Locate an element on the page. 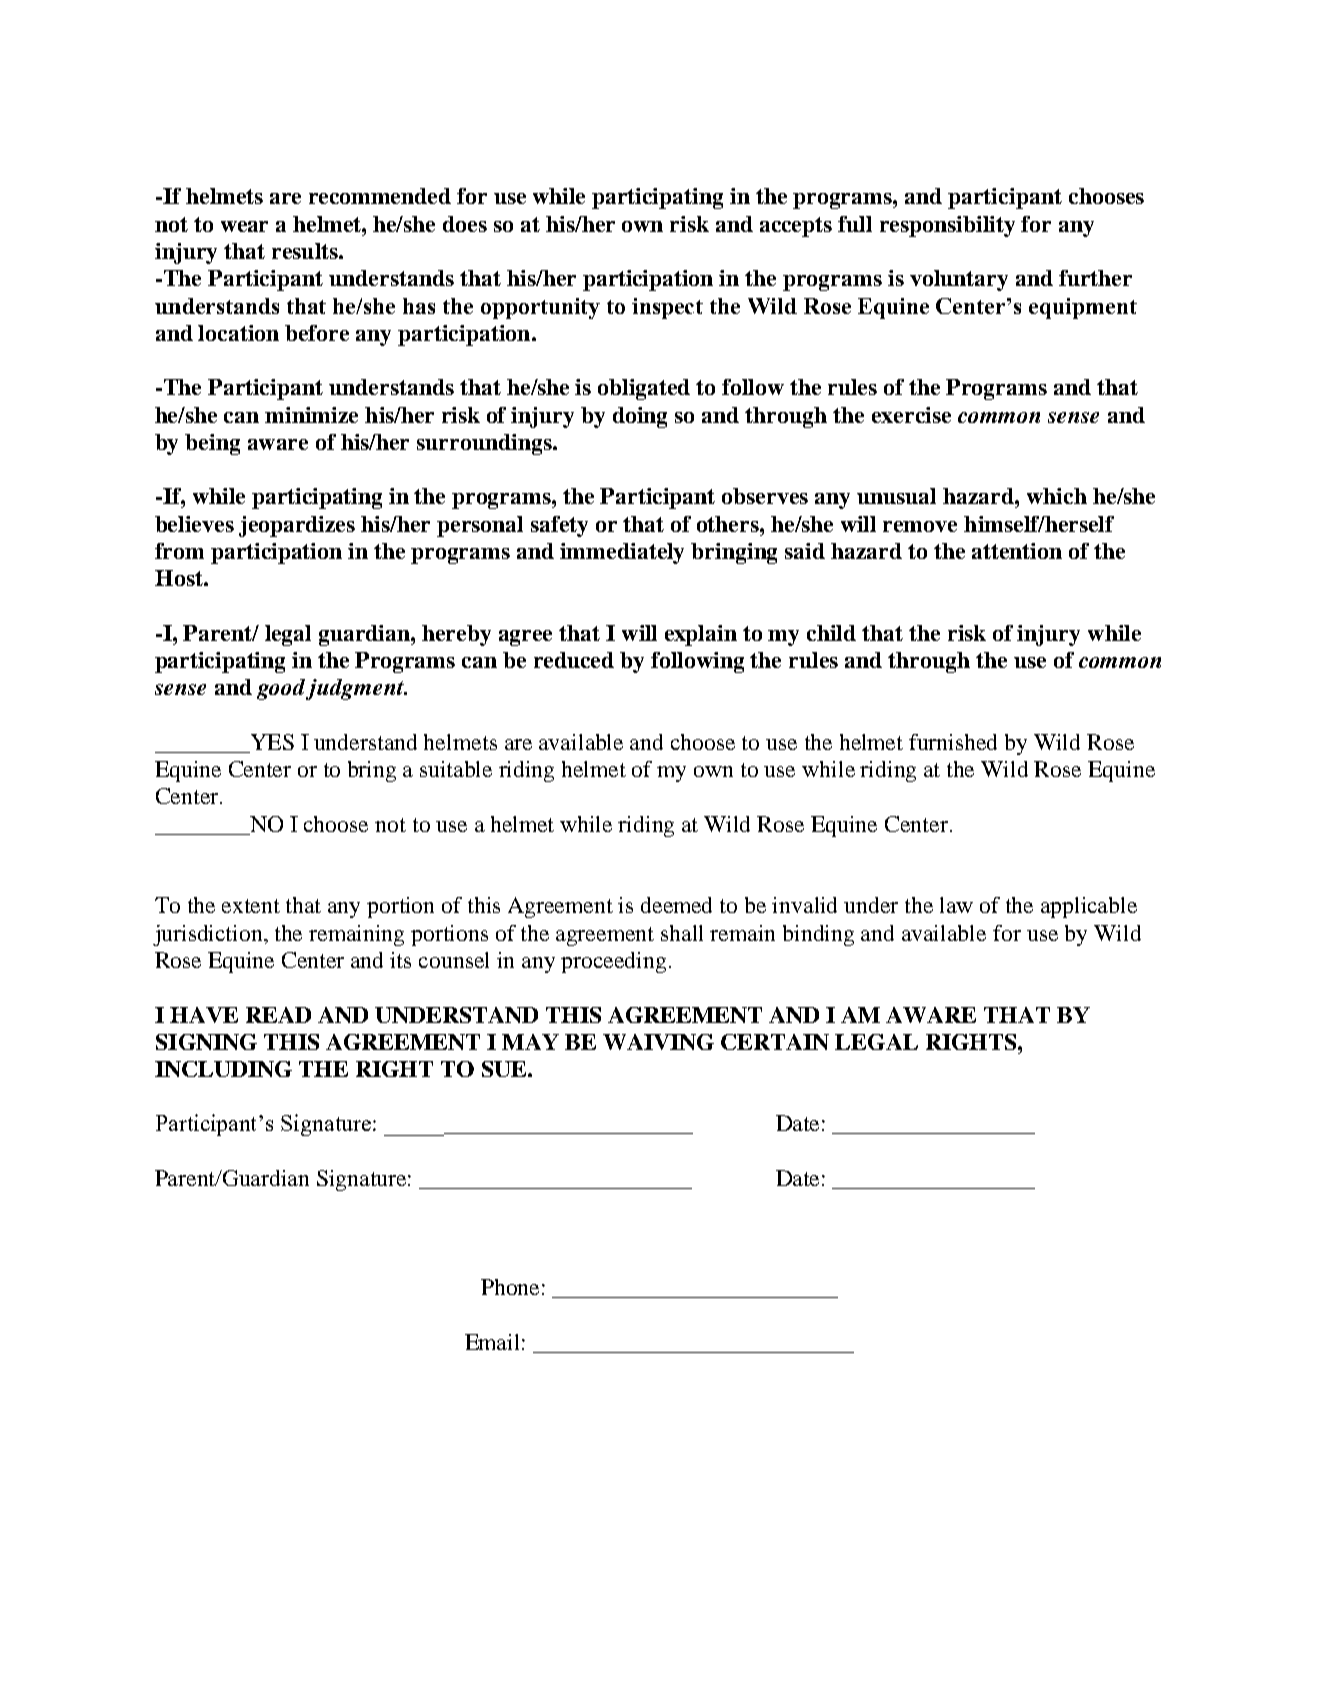 This document has width=1319, height=1707. accepts is located at coordinates (796, 227).
